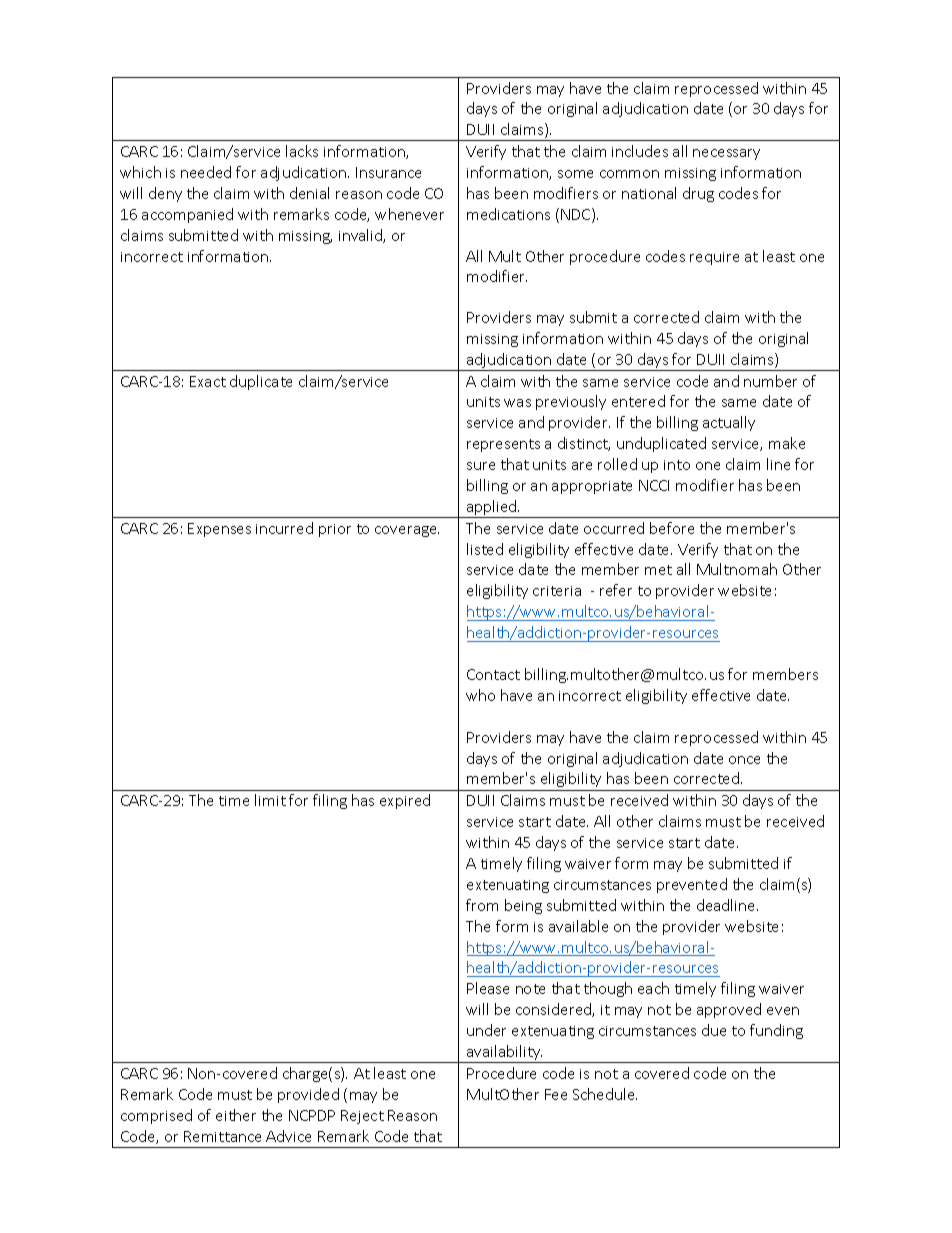 The width and height of the document is (952, 1233). What do you see at coordinates (219, 530) in the document?
I see `Expenses` at bounding box center [219, 530].
